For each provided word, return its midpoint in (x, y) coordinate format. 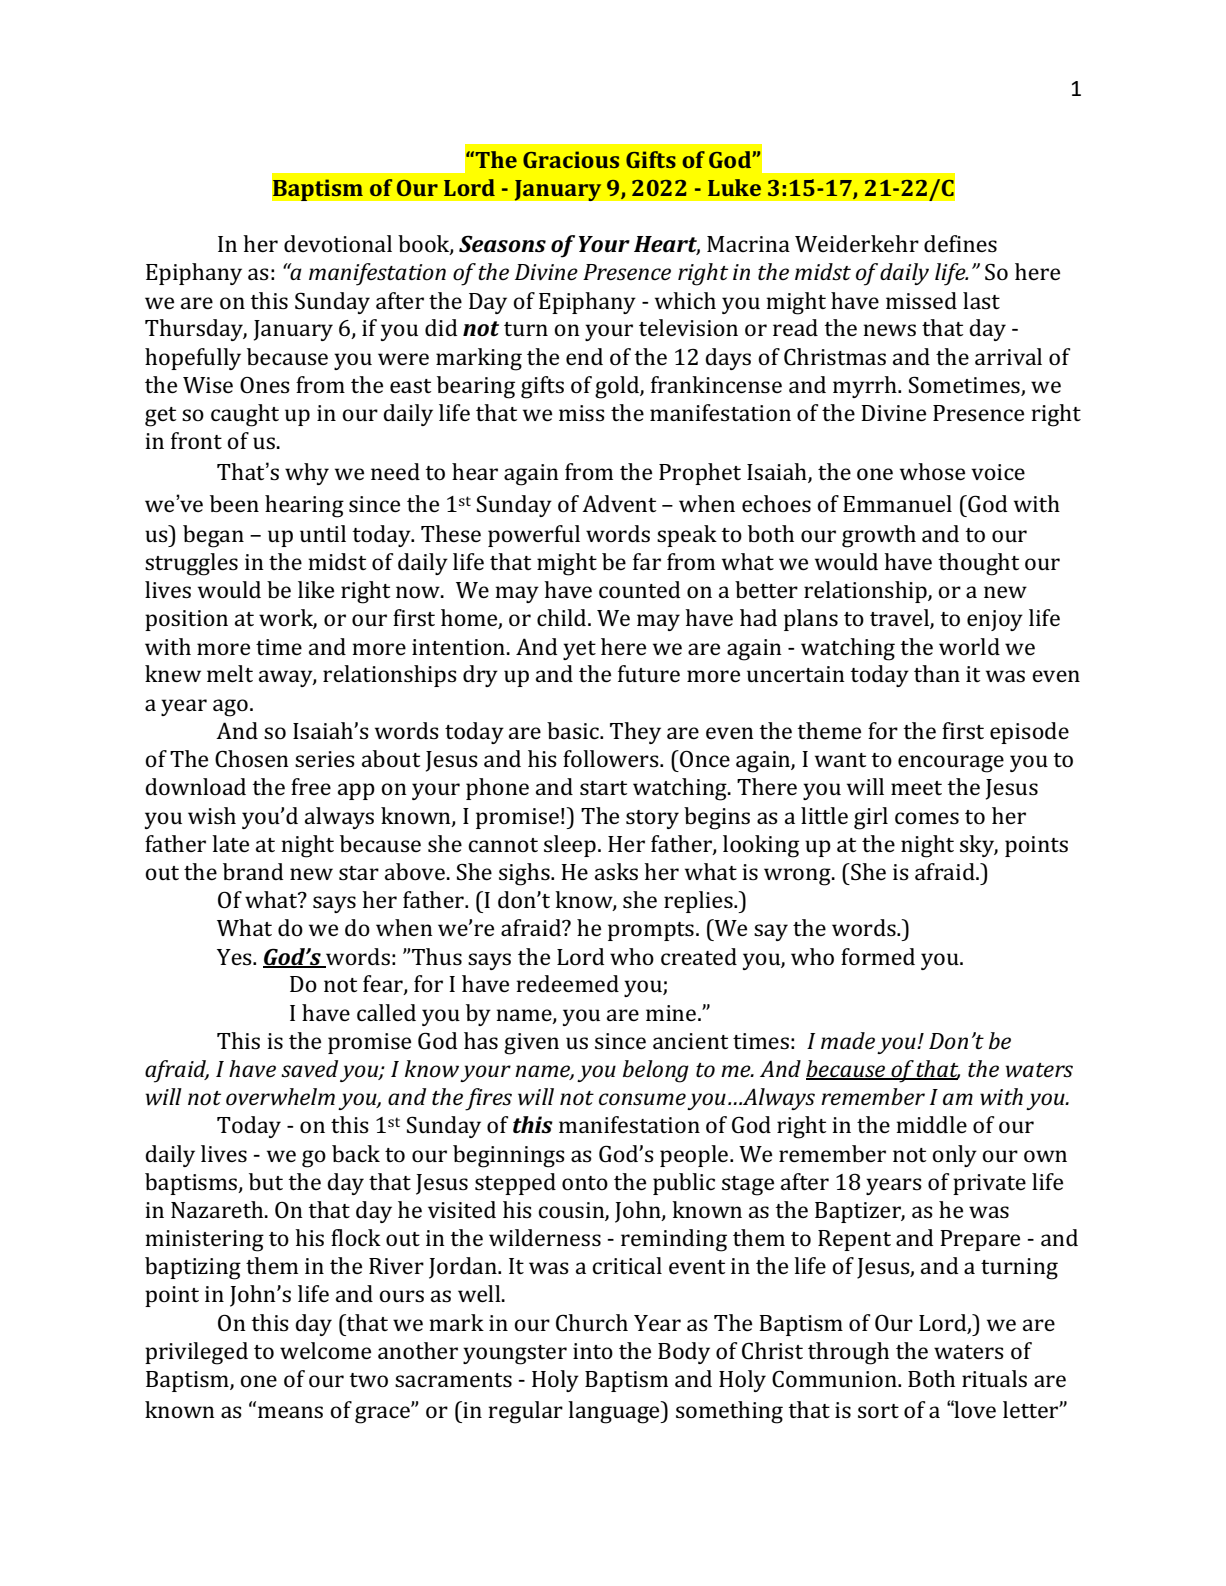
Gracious (571, 159)
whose (932, 471)
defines (960, 243)
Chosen (252, 759)
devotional (338, 243)
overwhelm (280, 1097)
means (290, 1412)
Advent (619, 503)
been (234, 503)
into (593, 1351)
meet (916, 788)
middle (931, 1124)
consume (642, 1099)
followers (612, 758)
